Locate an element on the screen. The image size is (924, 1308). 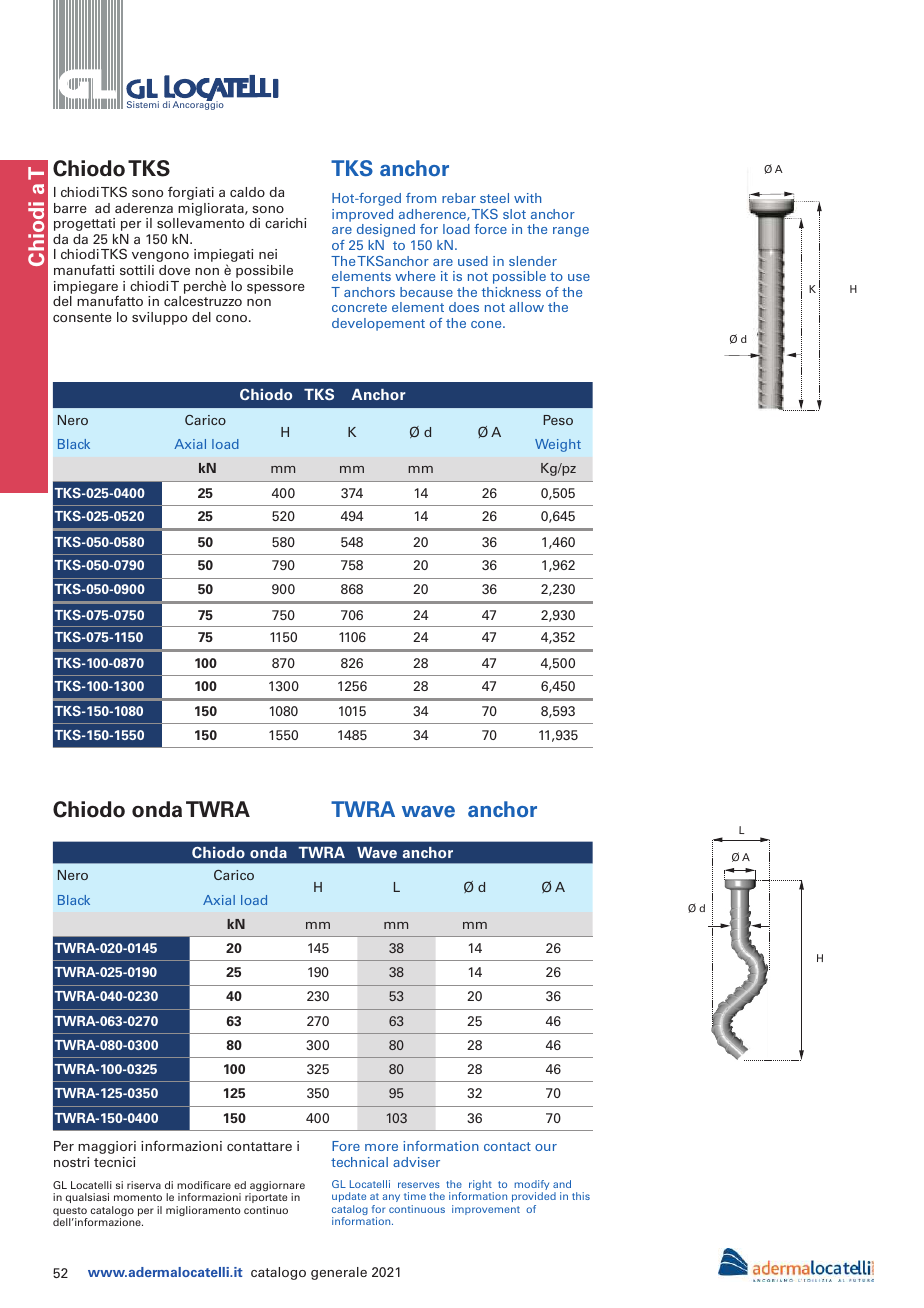
developement is located at coordinates (378, 324).
